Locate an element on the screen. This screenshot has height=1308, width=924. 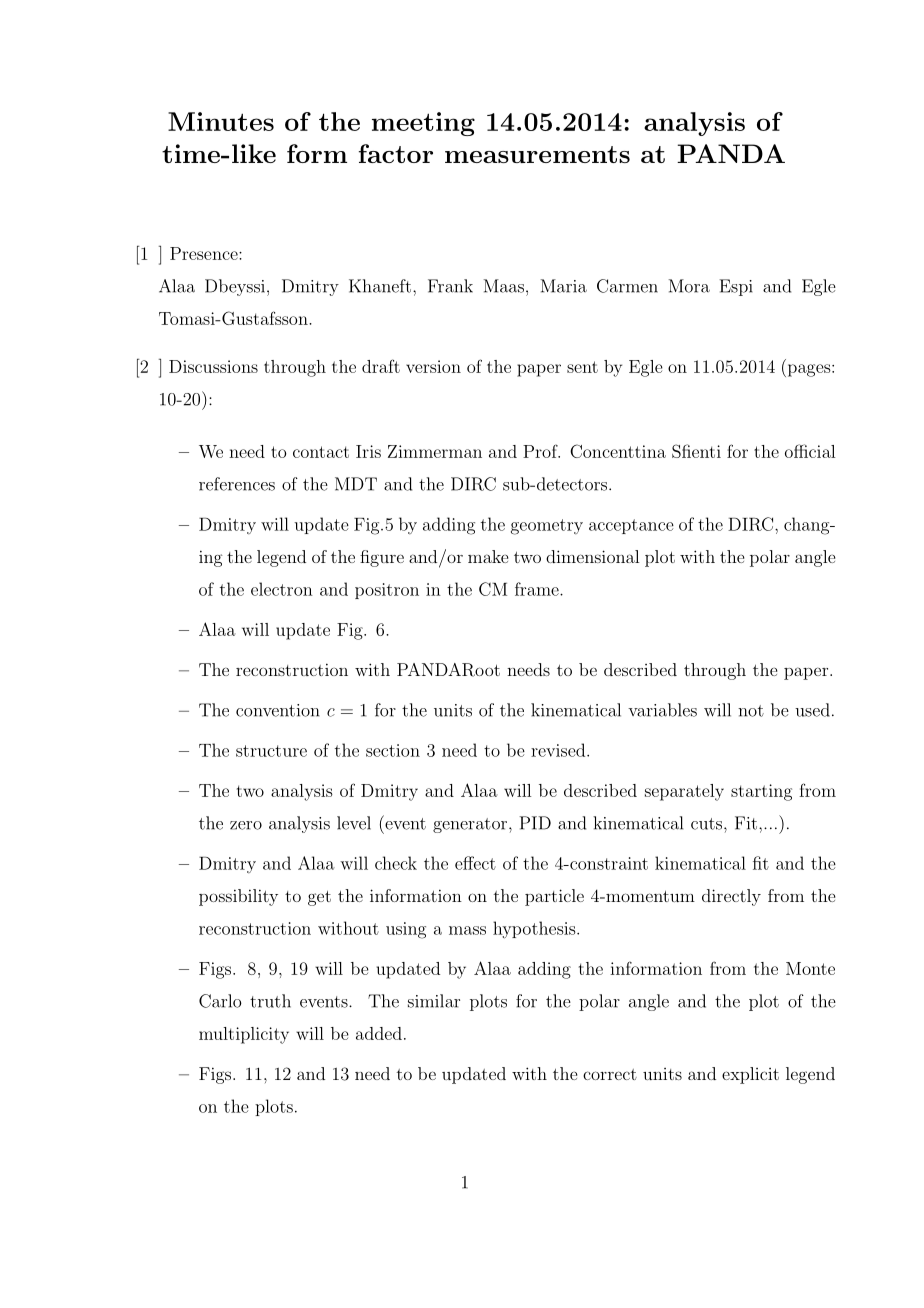
official is located at coordinates (810, 451).
